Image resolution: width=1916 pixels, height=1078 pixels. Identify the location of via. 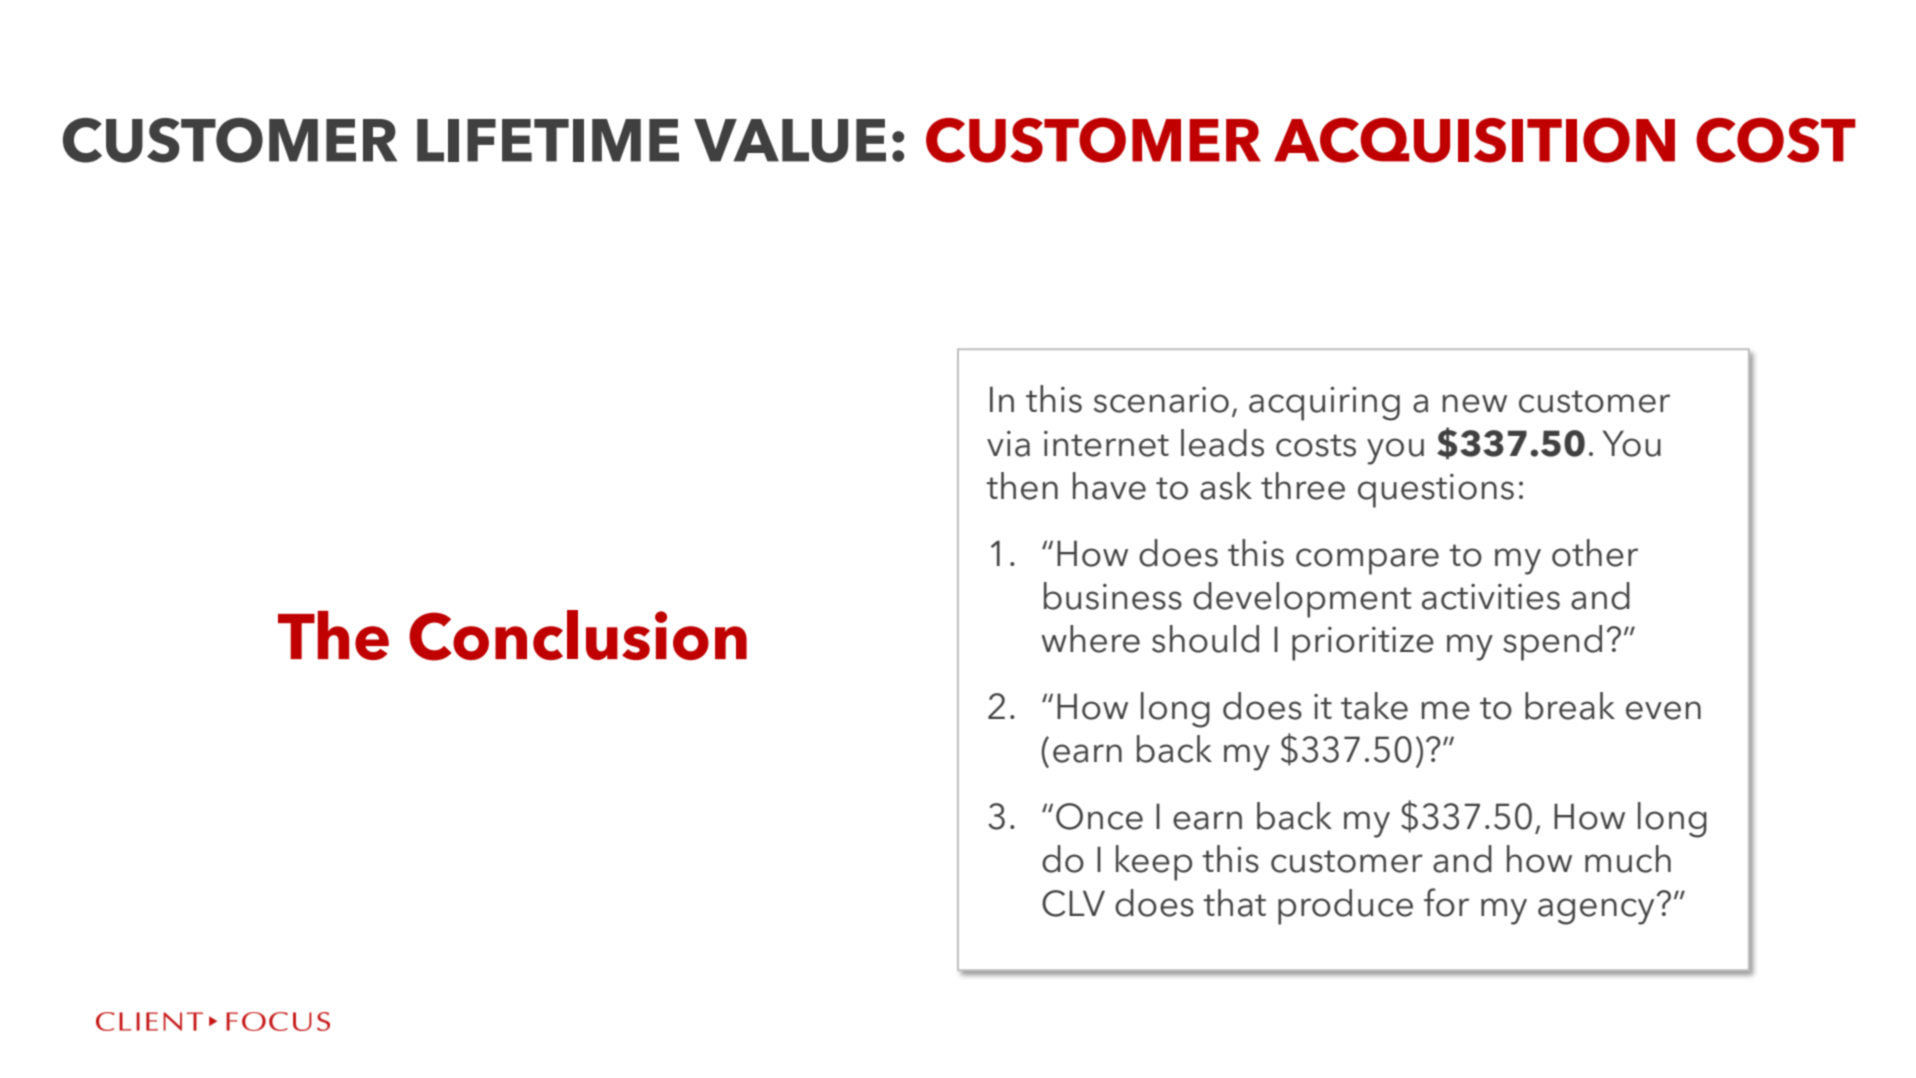
(1008, 444).
